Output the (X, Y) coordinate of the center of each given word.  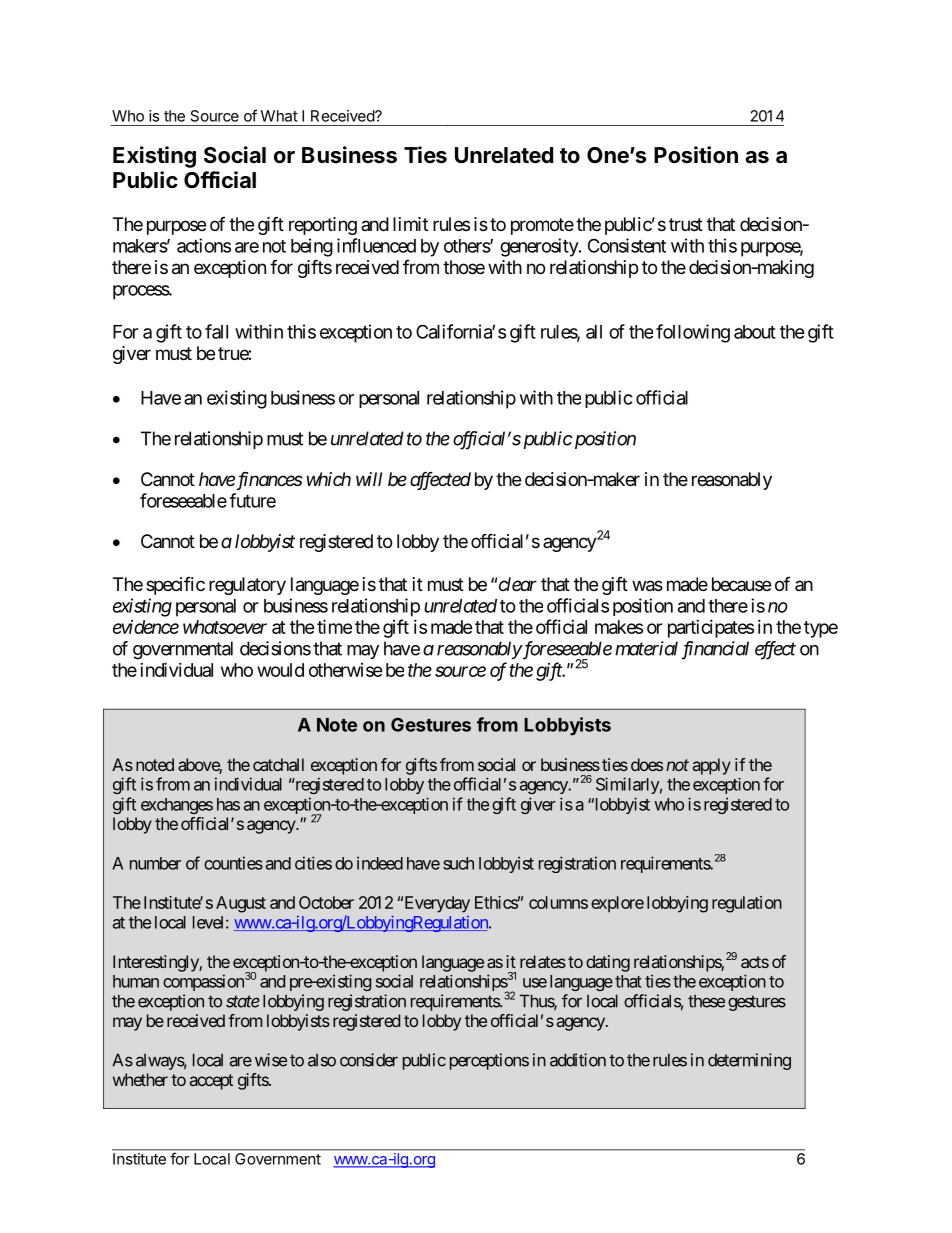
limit (410, 224)
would (280, 670)
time (334, 626)
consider (369, 1060)
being (312, 247)
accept (211, 1082)
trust (686, 224)
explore (617, 904)
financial (715, 650)
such (458, 863)
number (155, 863)
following (693, 333)
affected (440, 481)
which (329, 479)
